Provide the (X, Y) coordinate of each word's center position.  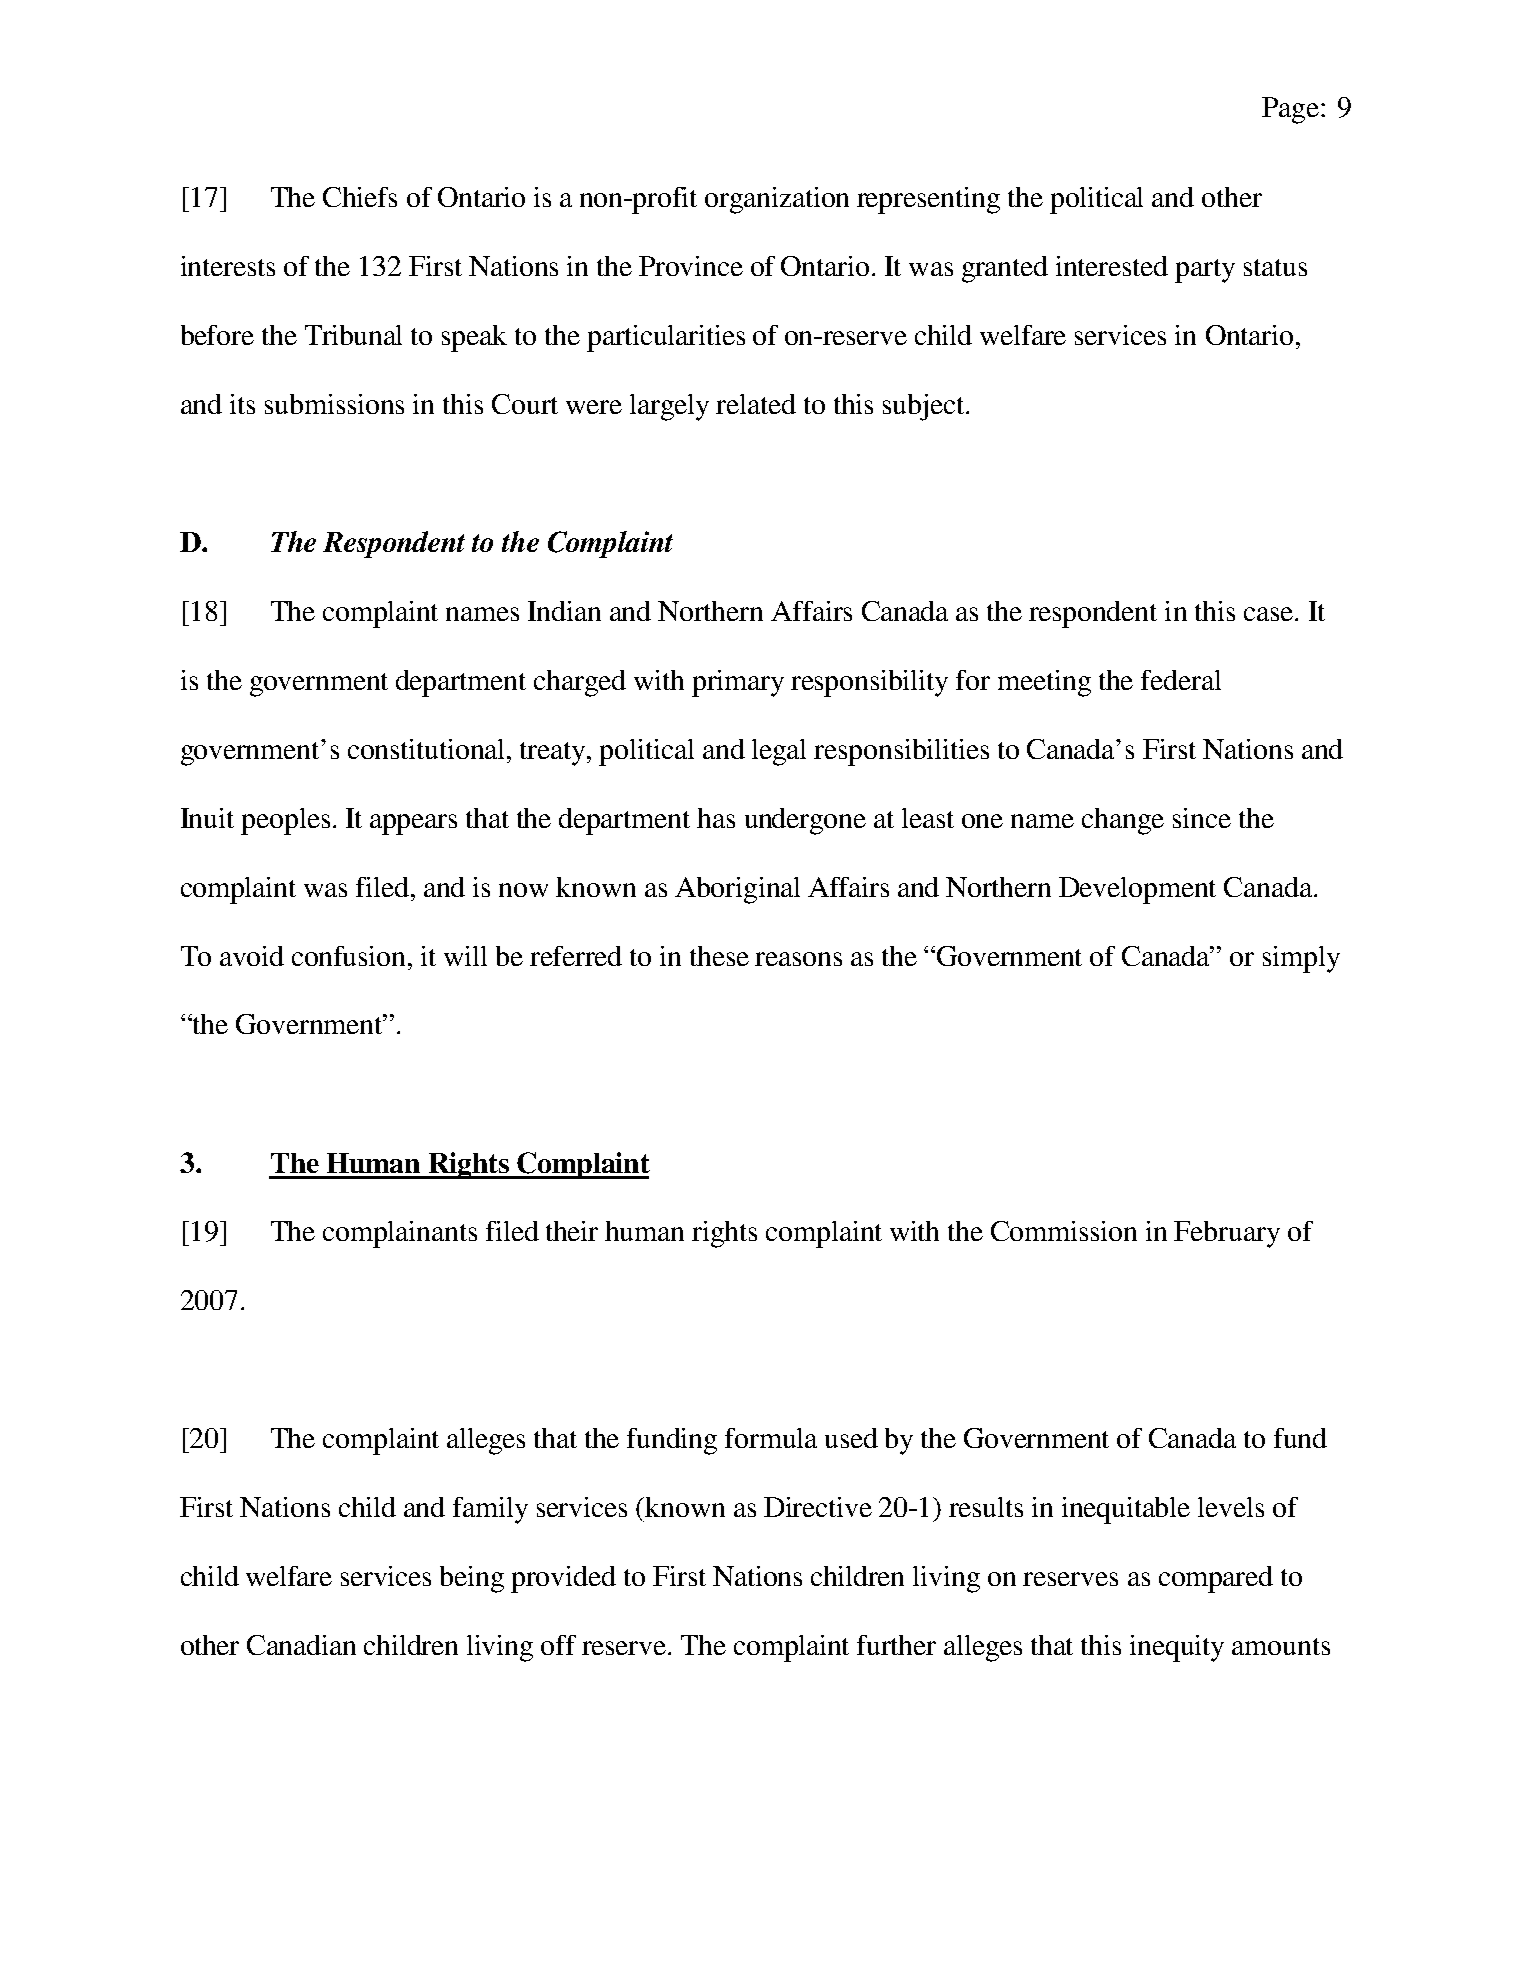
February (1227, 1234)
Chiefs (360, 197)
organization (777, 200)
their (572, 1231)
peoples (285, 821)
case (1270, 614)
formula (771, 1438)
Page (1290, 110)
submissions (334, 404)
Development (1137, 890)
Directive (818, 1507)
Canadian (301, 1645)
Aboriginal (737, 890)
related (756, 404)
